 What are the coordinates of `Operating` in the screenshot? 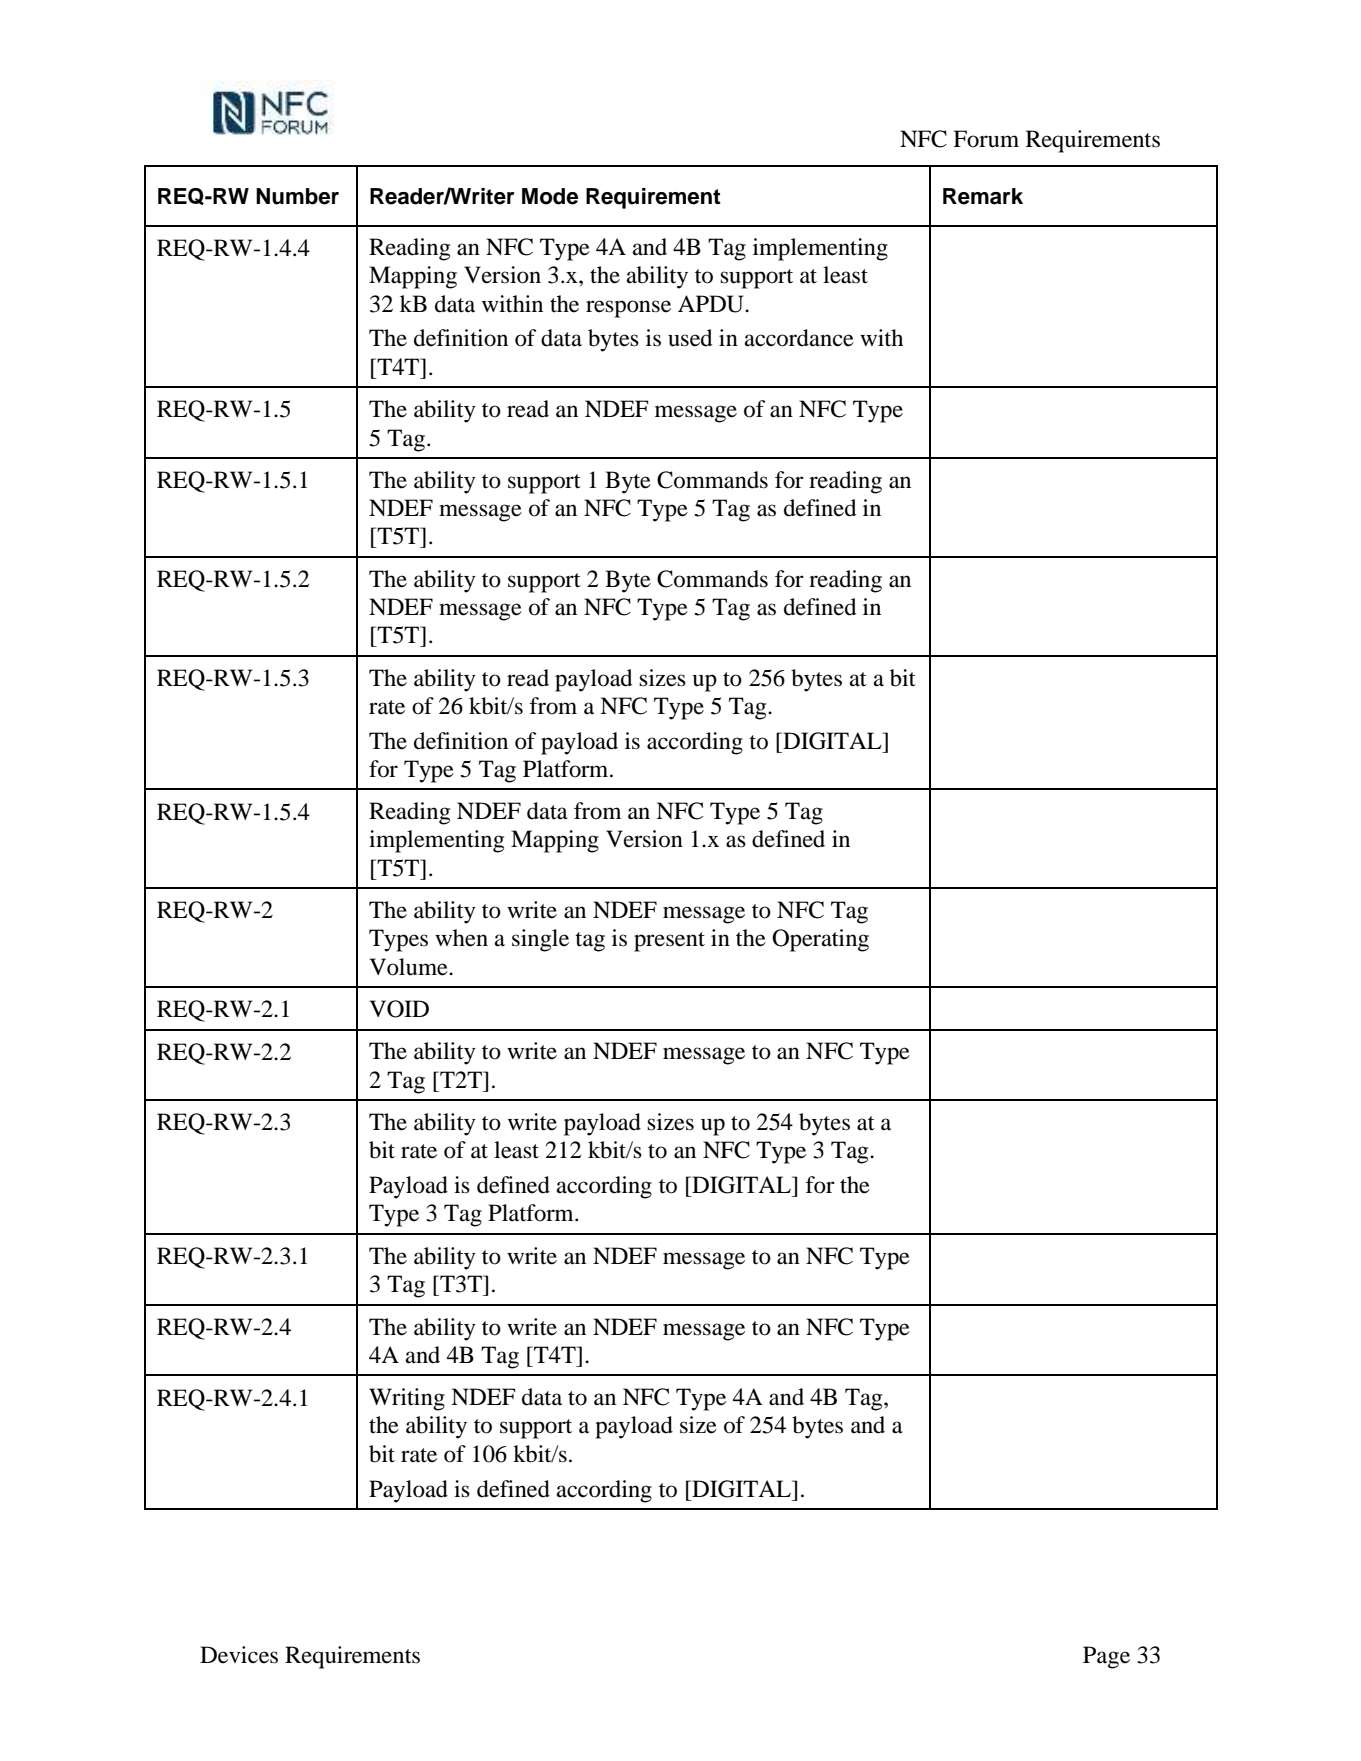 It's located at (820, 940).
